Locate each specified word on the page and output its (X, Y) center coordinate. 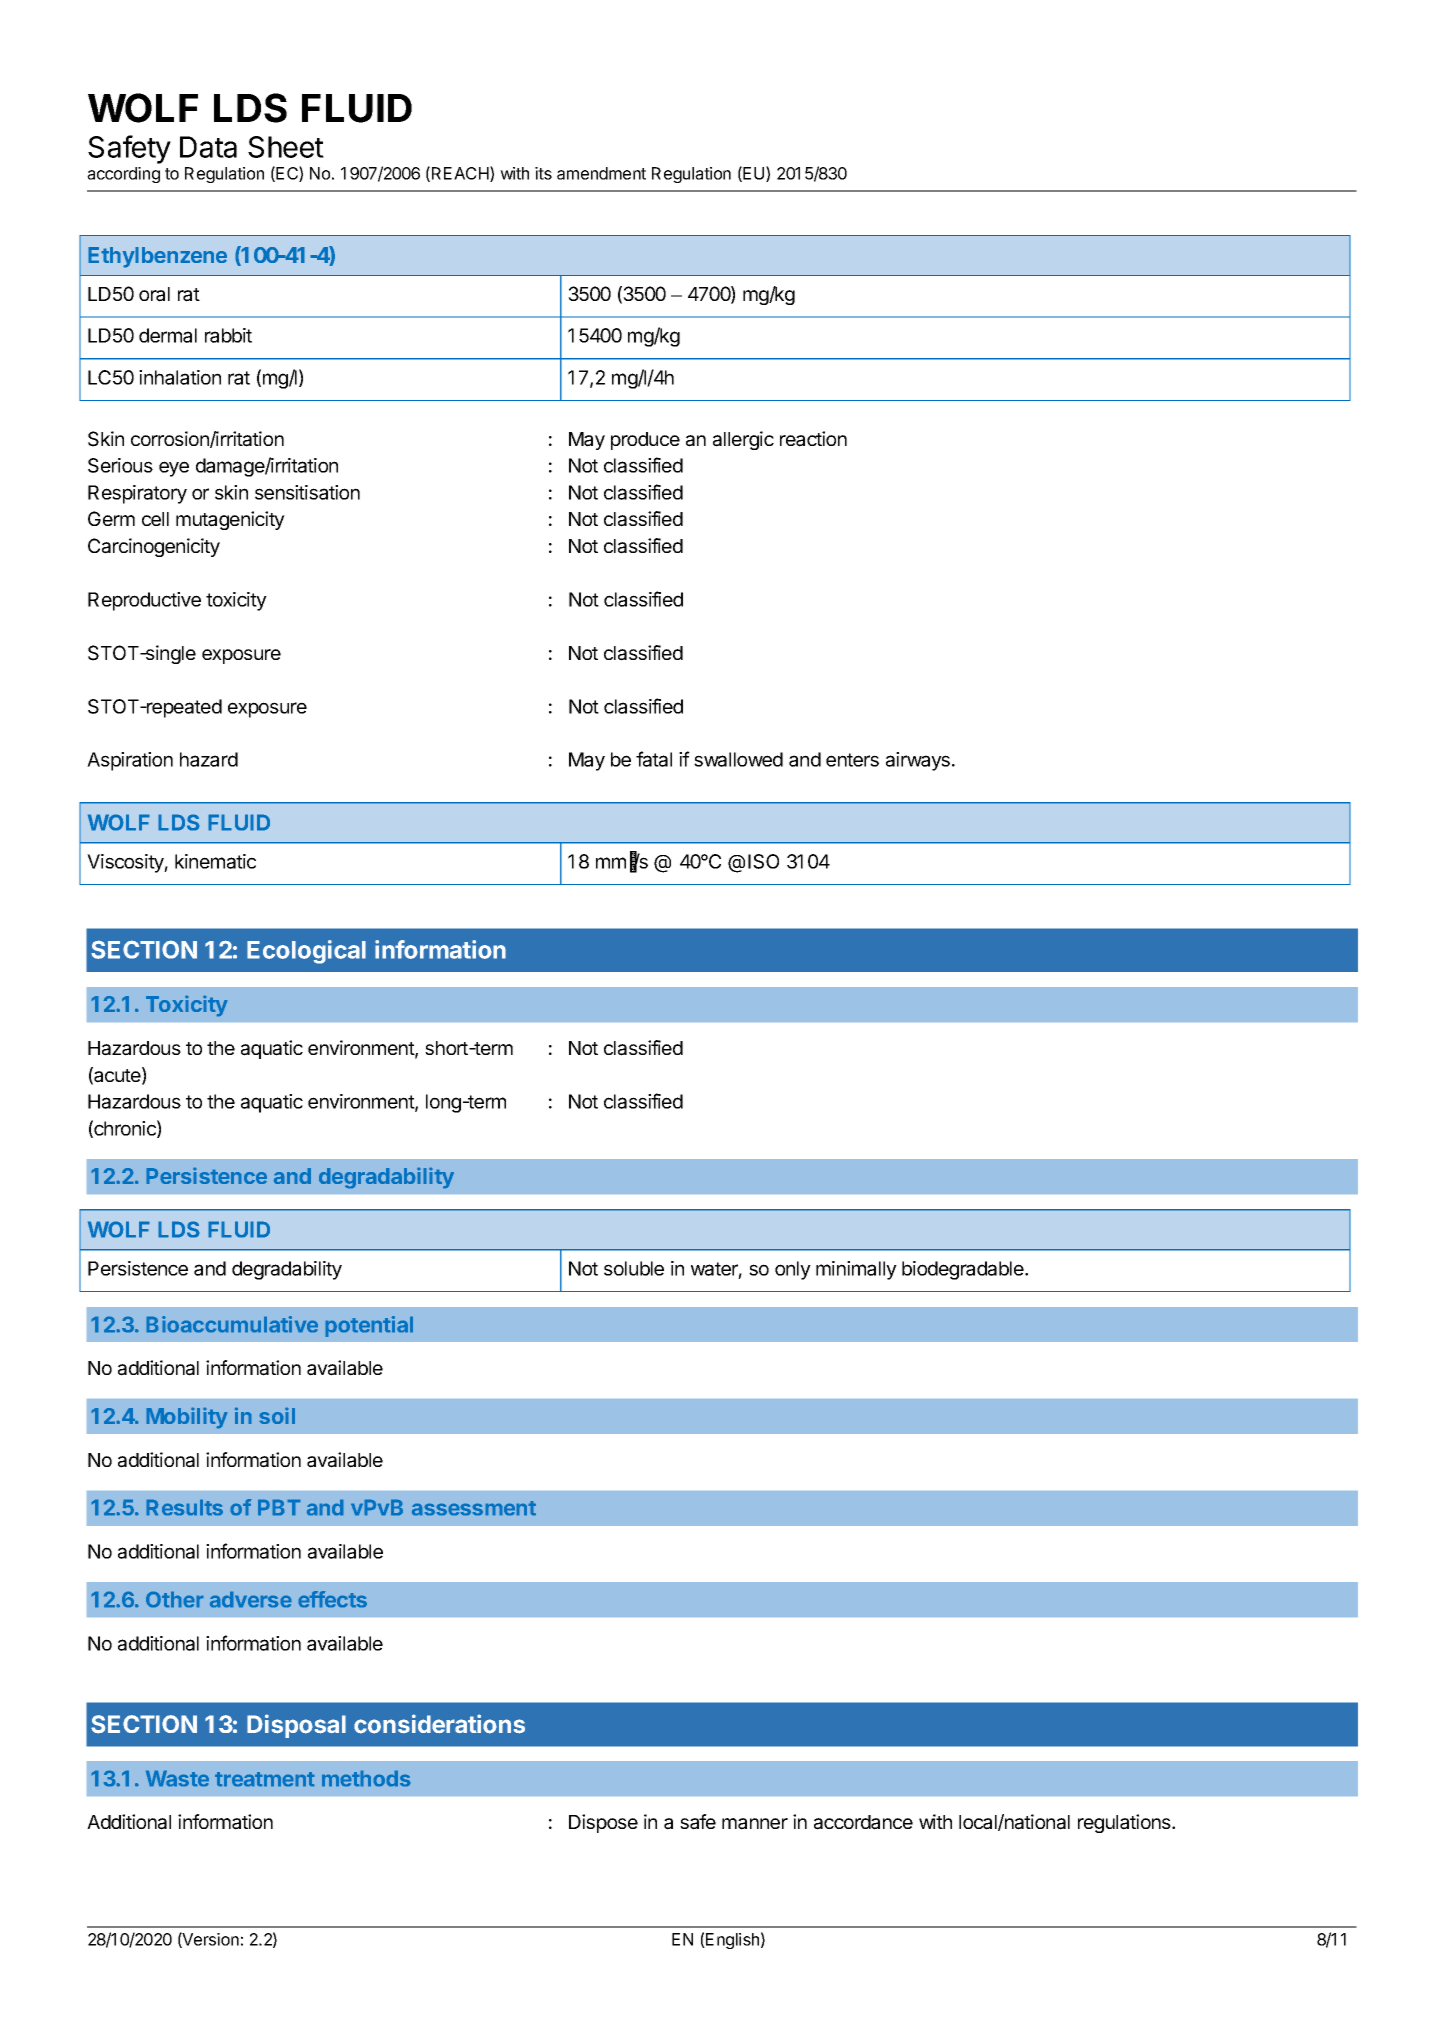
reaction (813, 439)
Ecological (306, 952)
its (543, 173)
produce (645, 441)
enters (852, 760)
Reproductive (144, 601)
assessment (474, 1508)
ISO (763, 861)
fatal (654, 759)
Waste (177, 1778)
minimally (856, 1270)
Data (208, 147)
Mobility (187, 1418)
